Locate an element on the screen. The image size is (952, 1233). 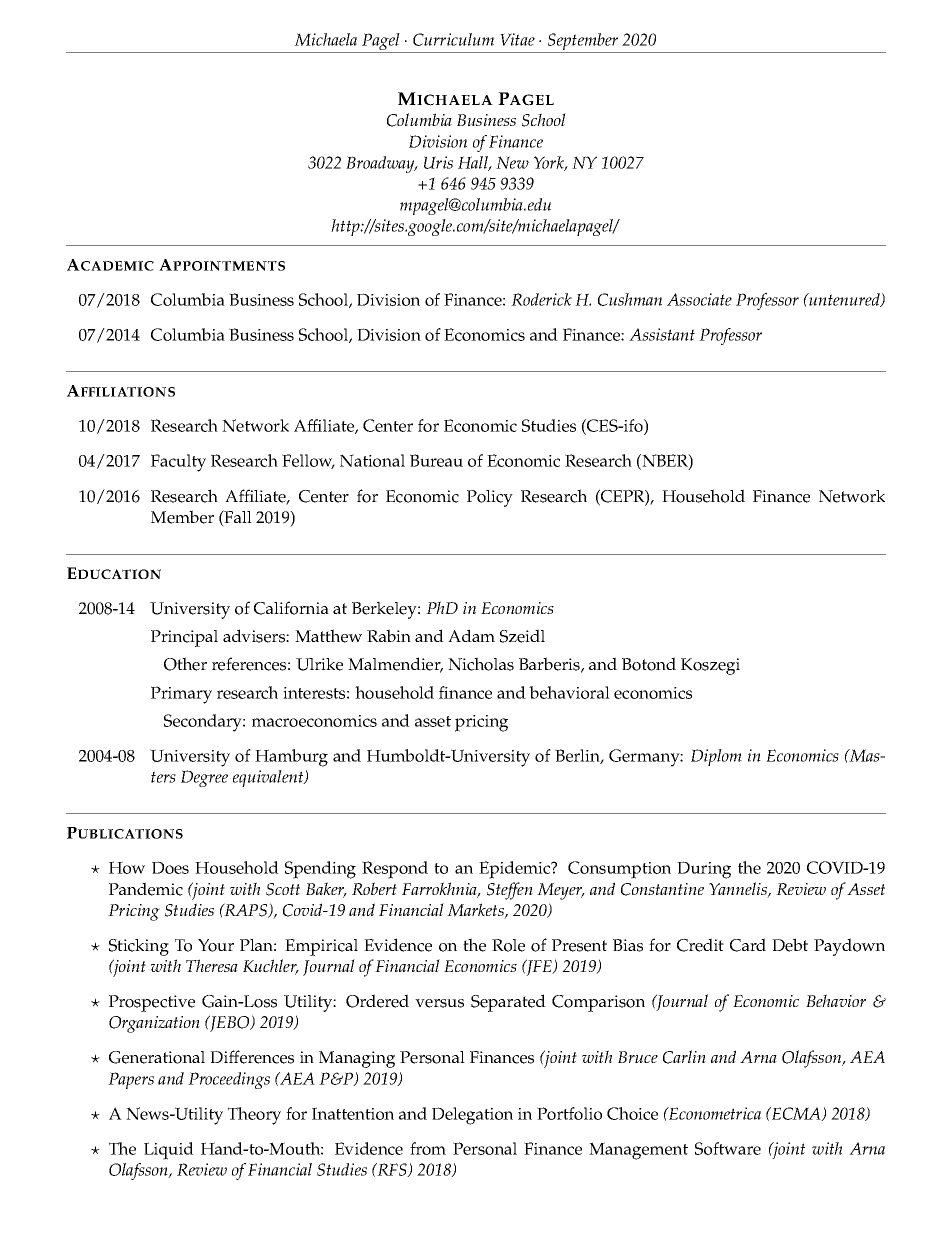
Bureau is located at coordinates (436, 460).
